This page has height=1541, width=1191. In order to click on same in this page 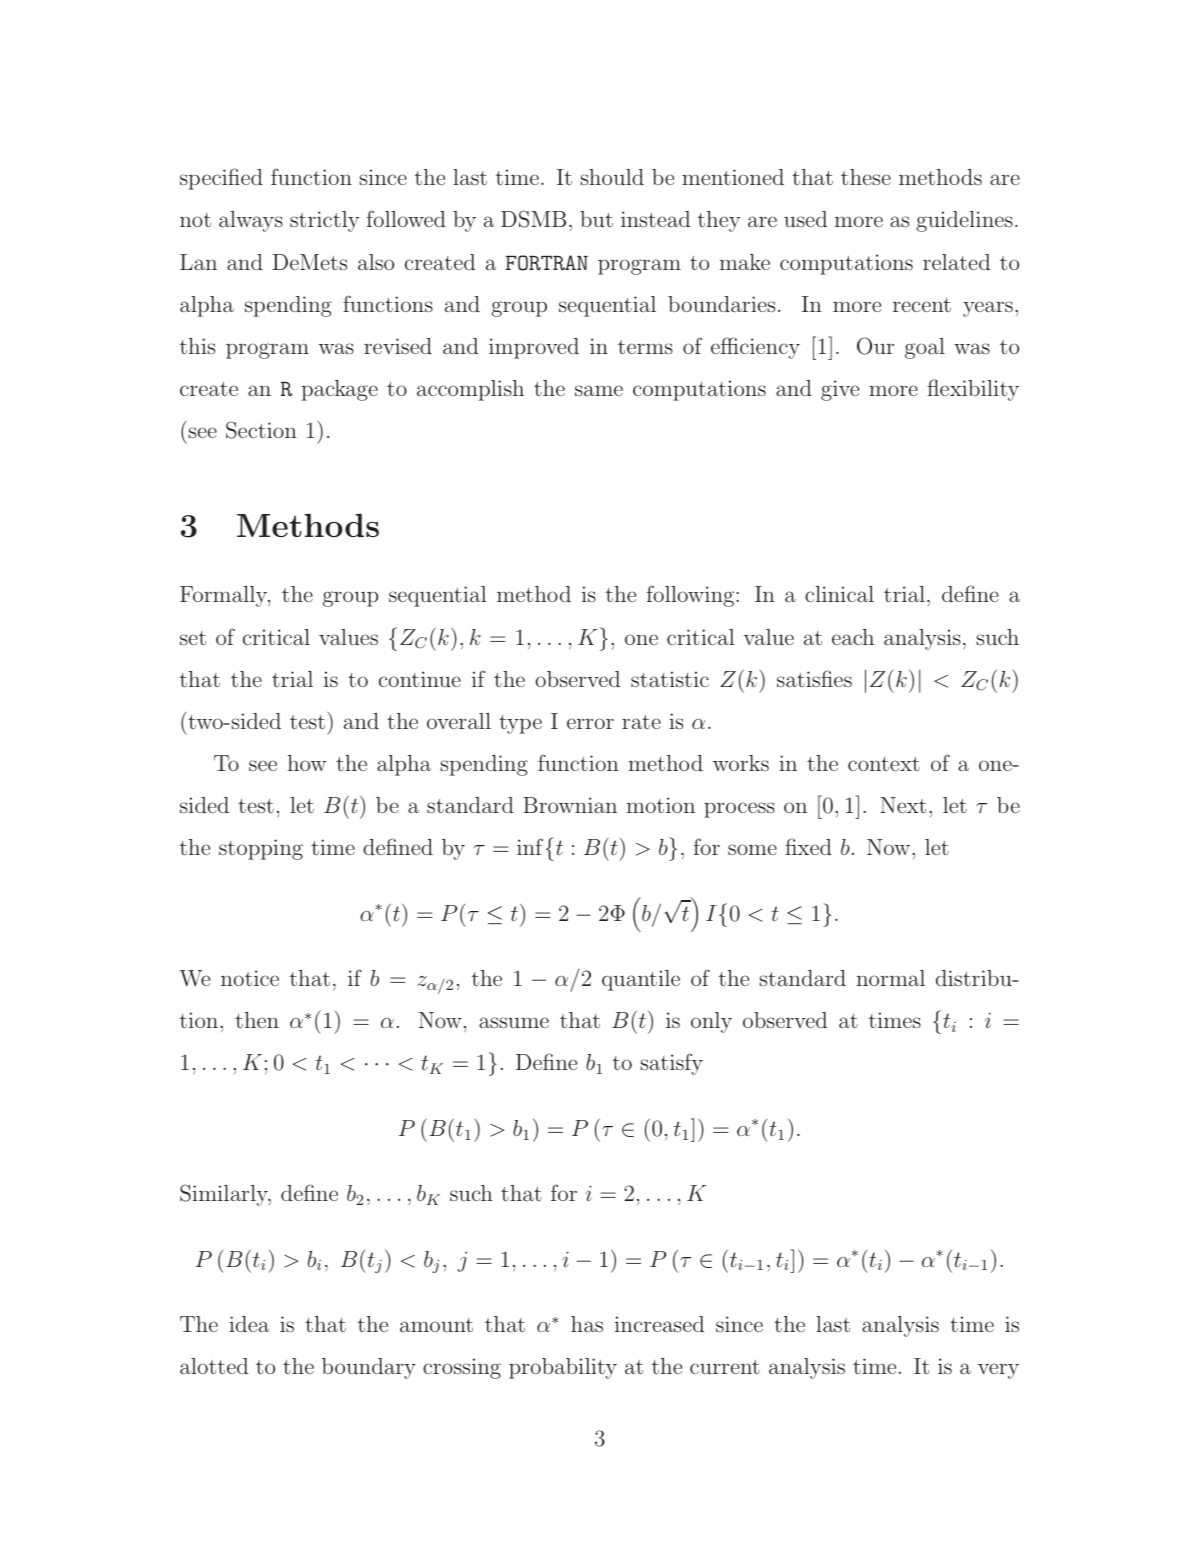, I will do `click(599, 390)`.
